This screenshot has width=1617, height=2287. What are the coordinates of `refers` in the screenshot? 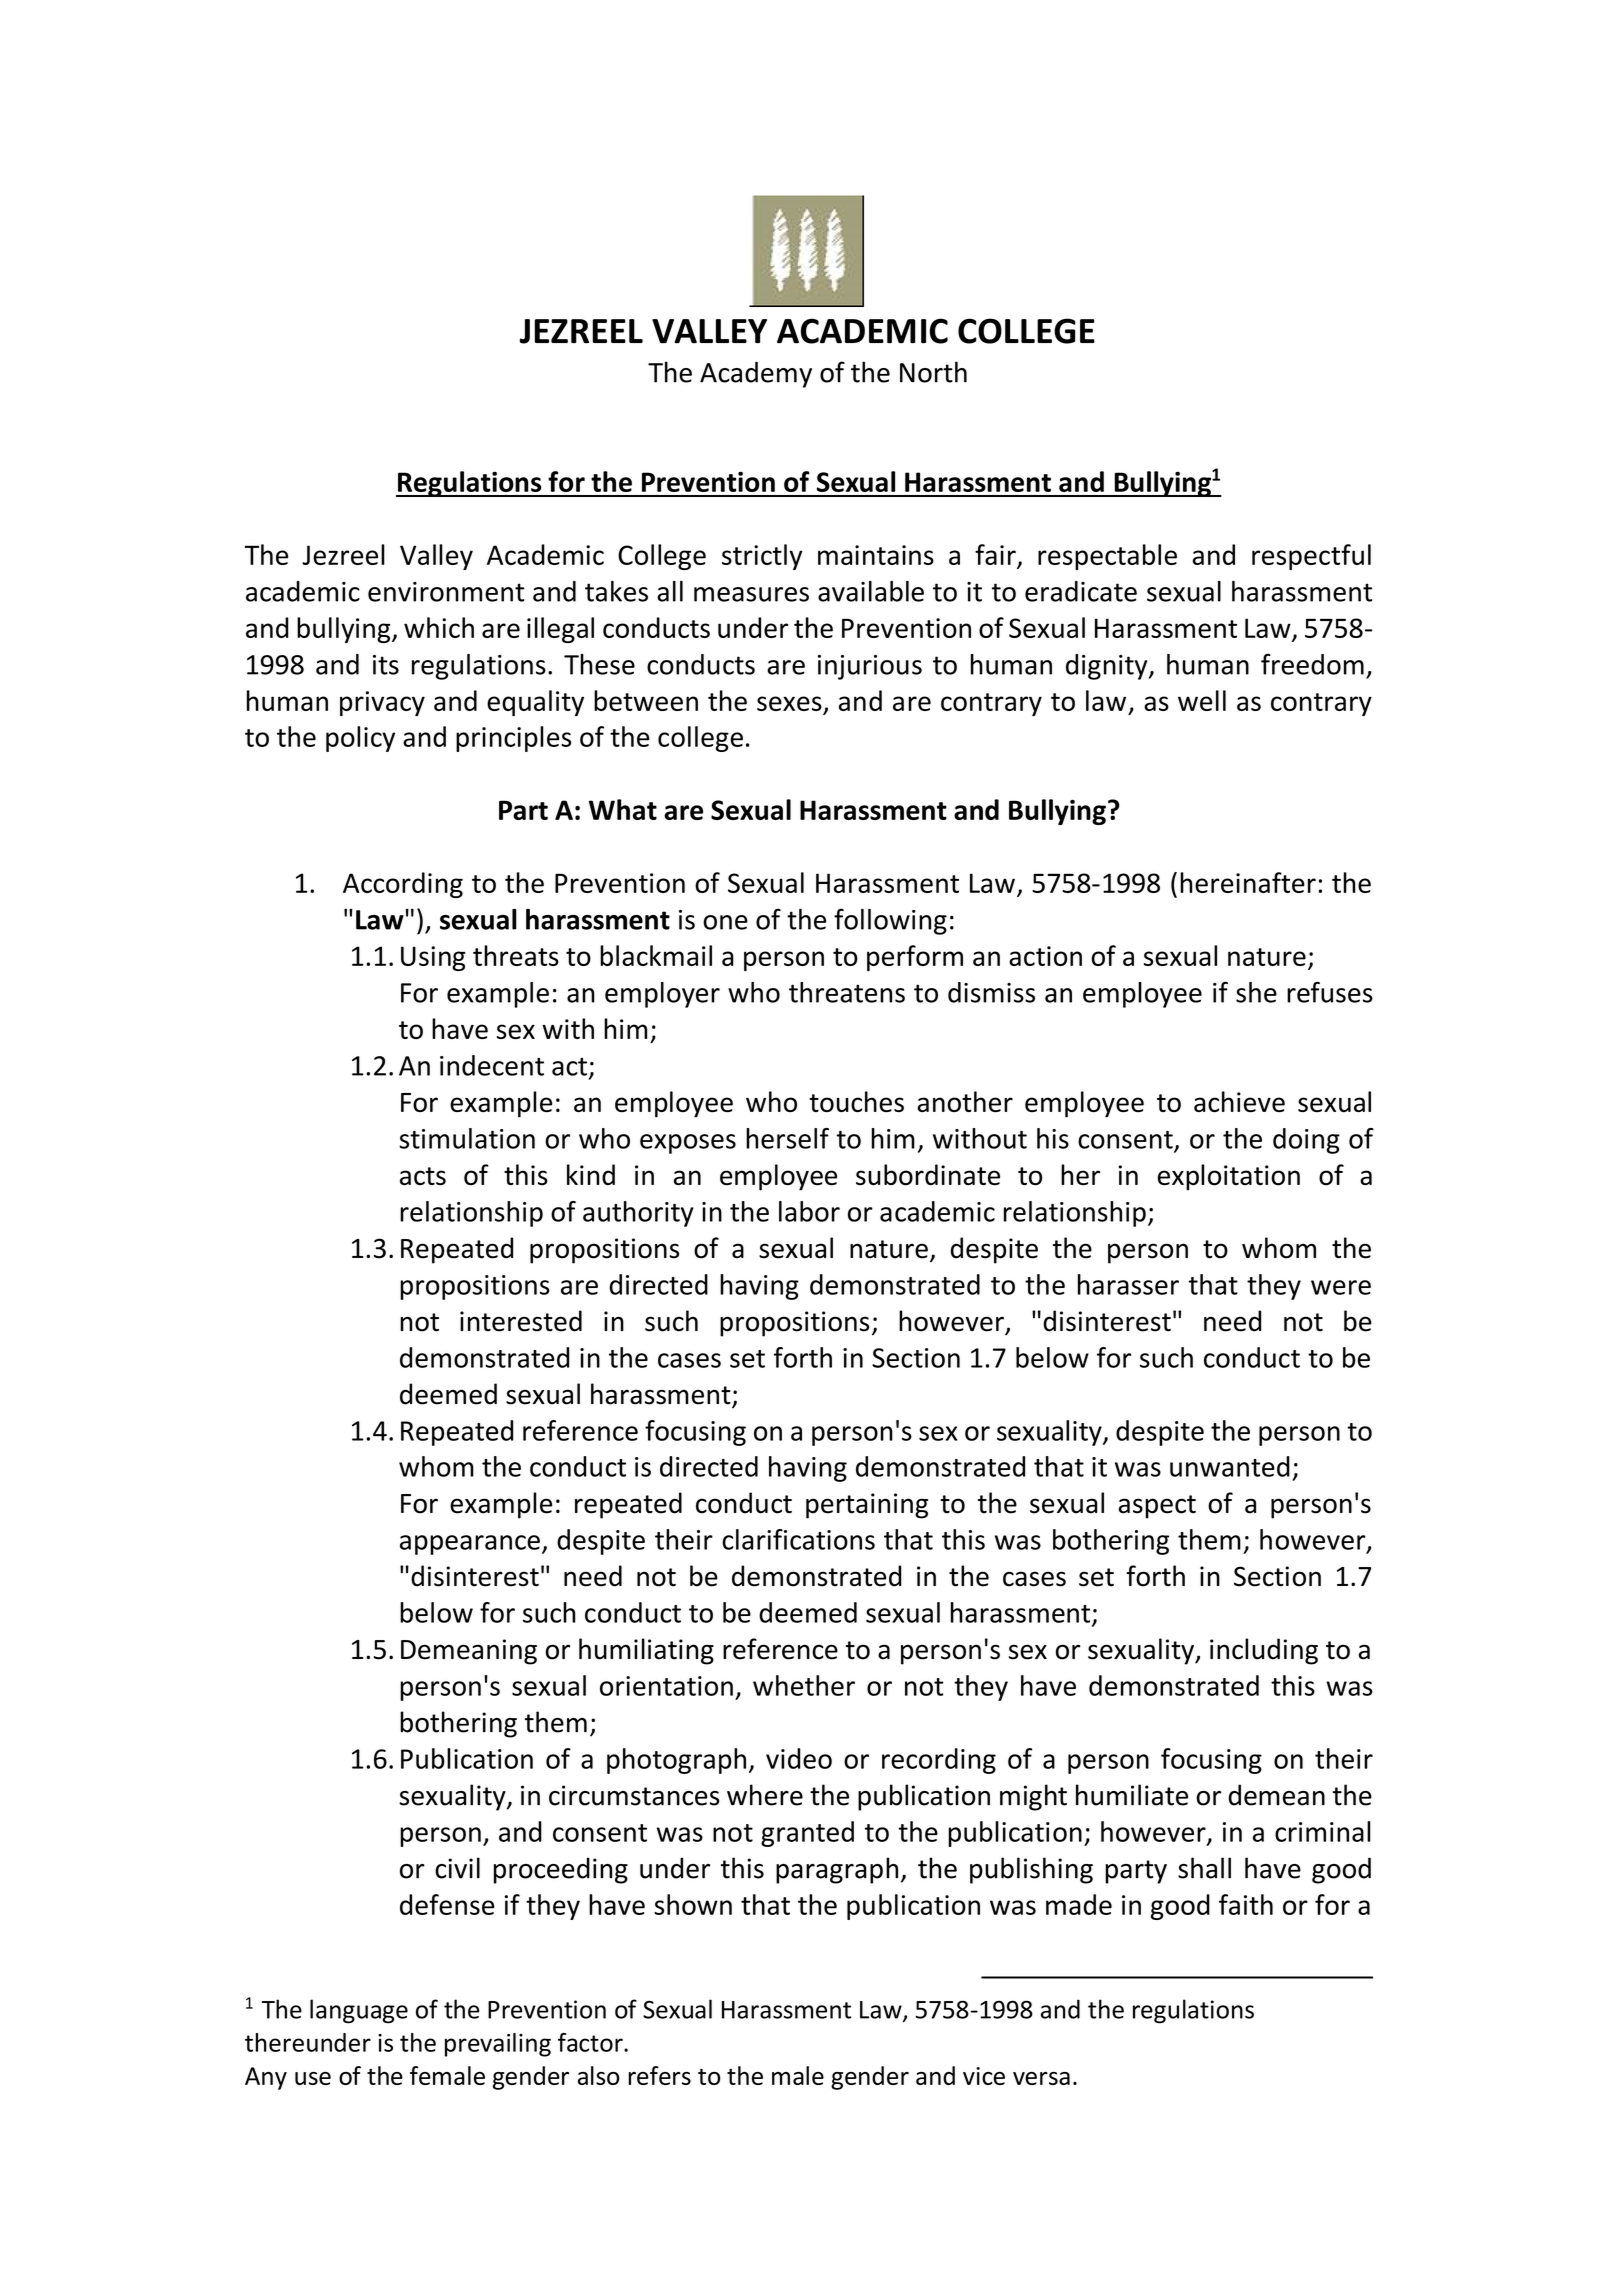 It's located at (659, 2075).
